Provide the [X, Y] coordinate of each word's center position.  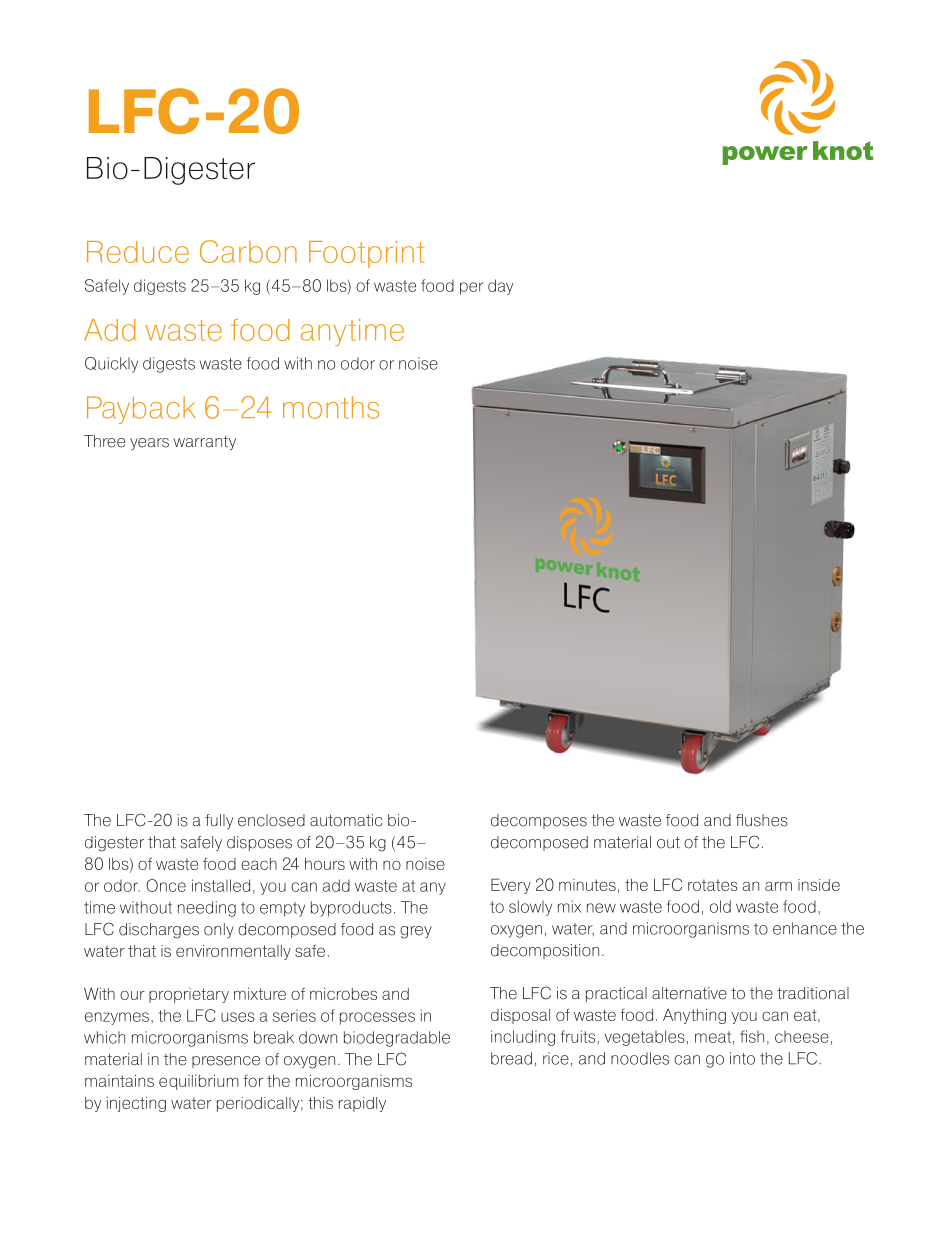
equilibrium [199, 1082]
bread [511, 1058]
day [500, 287]
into [742, 1058]
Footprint [367, 254]
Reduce [138, 252]
